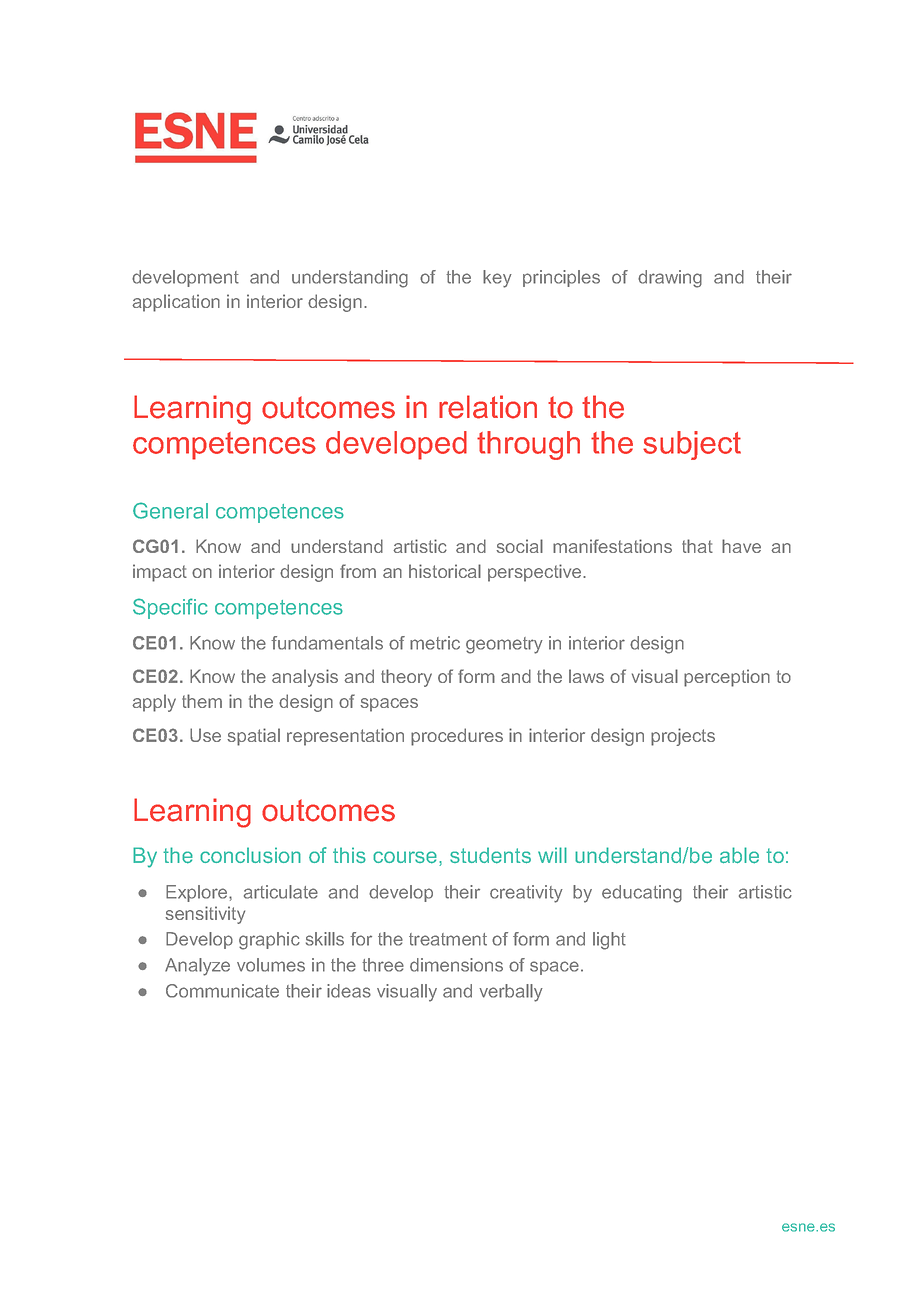 This screenshot has height=1308, width=924. I want to click on application, so click(176, 303).
